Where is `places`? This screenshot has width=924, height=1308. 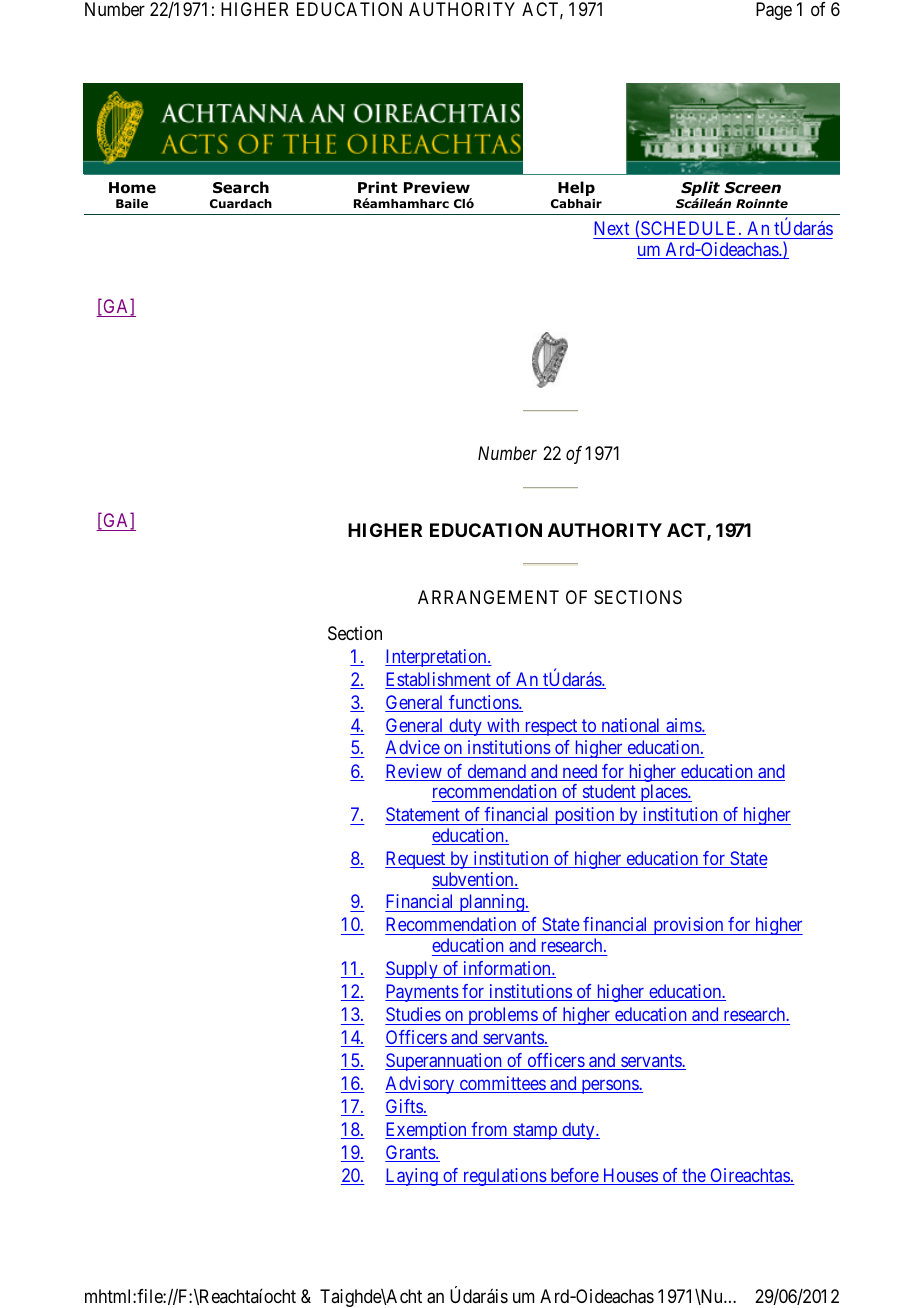
places is located at coordinates (663, 793).
